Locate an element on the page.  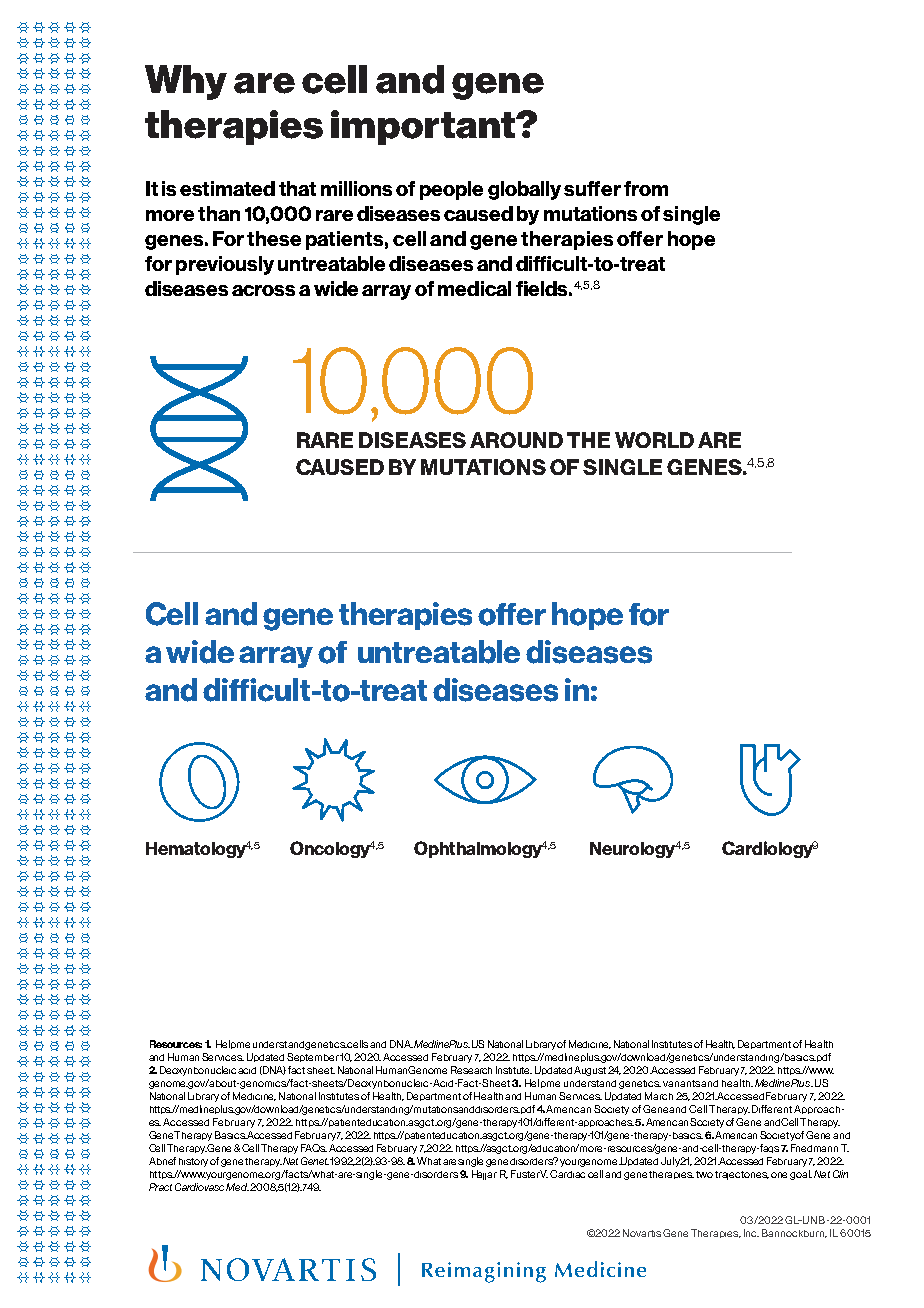
brief is located at coordinates (166, 1161).
